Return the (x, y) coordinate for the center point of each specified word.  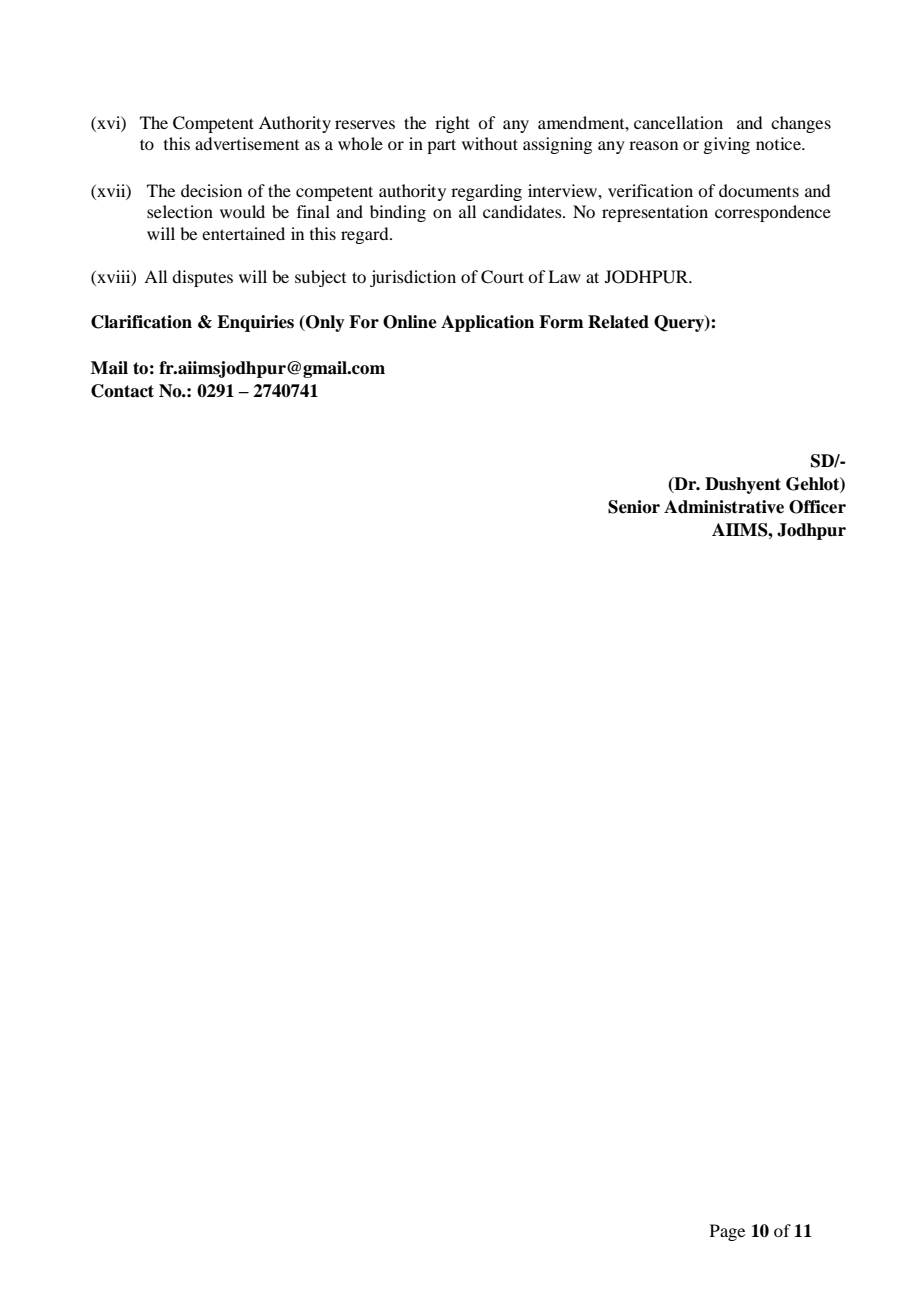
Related (618, 322)
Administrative (724, 507)
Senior (634, 507)
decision (211, 190)
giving (726, 145)
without (490, 143)
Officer (817, 507)
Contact (122, 391)
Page (727, 1232)
